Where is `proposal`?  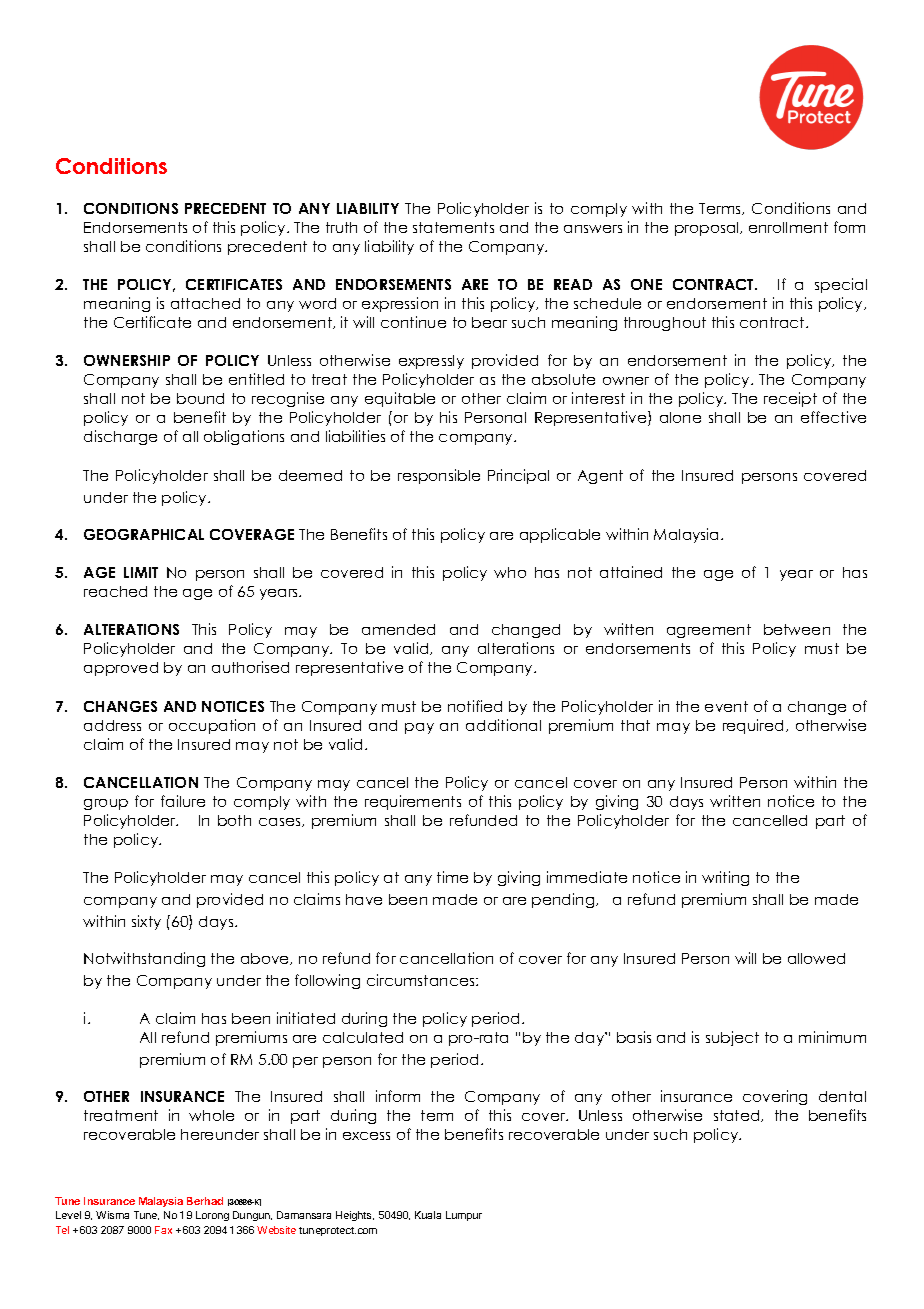
proposal is located at coordinates (708, 229).
